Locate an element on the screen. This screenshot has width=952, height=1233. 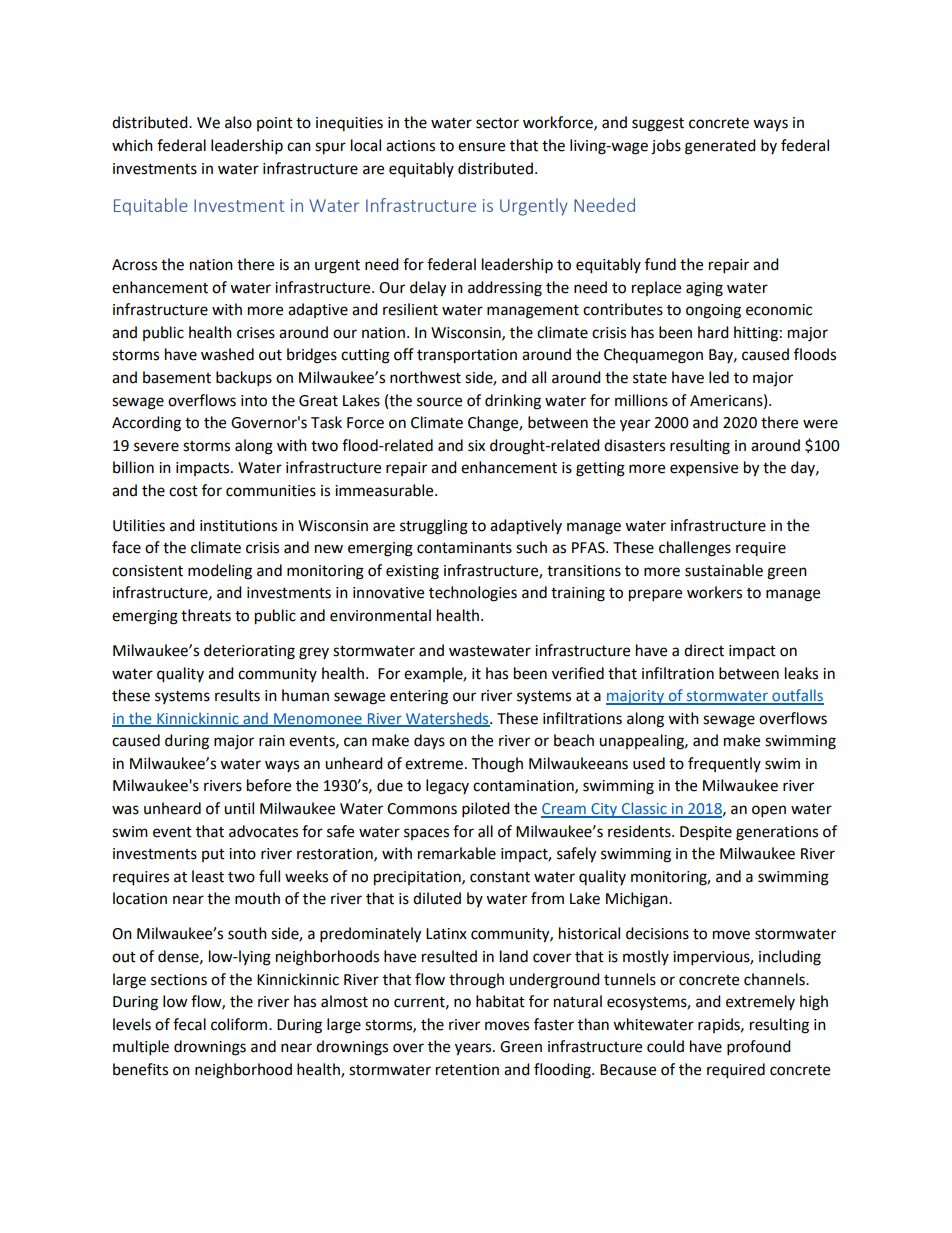
retention is located at coordinates (467, 1070).
